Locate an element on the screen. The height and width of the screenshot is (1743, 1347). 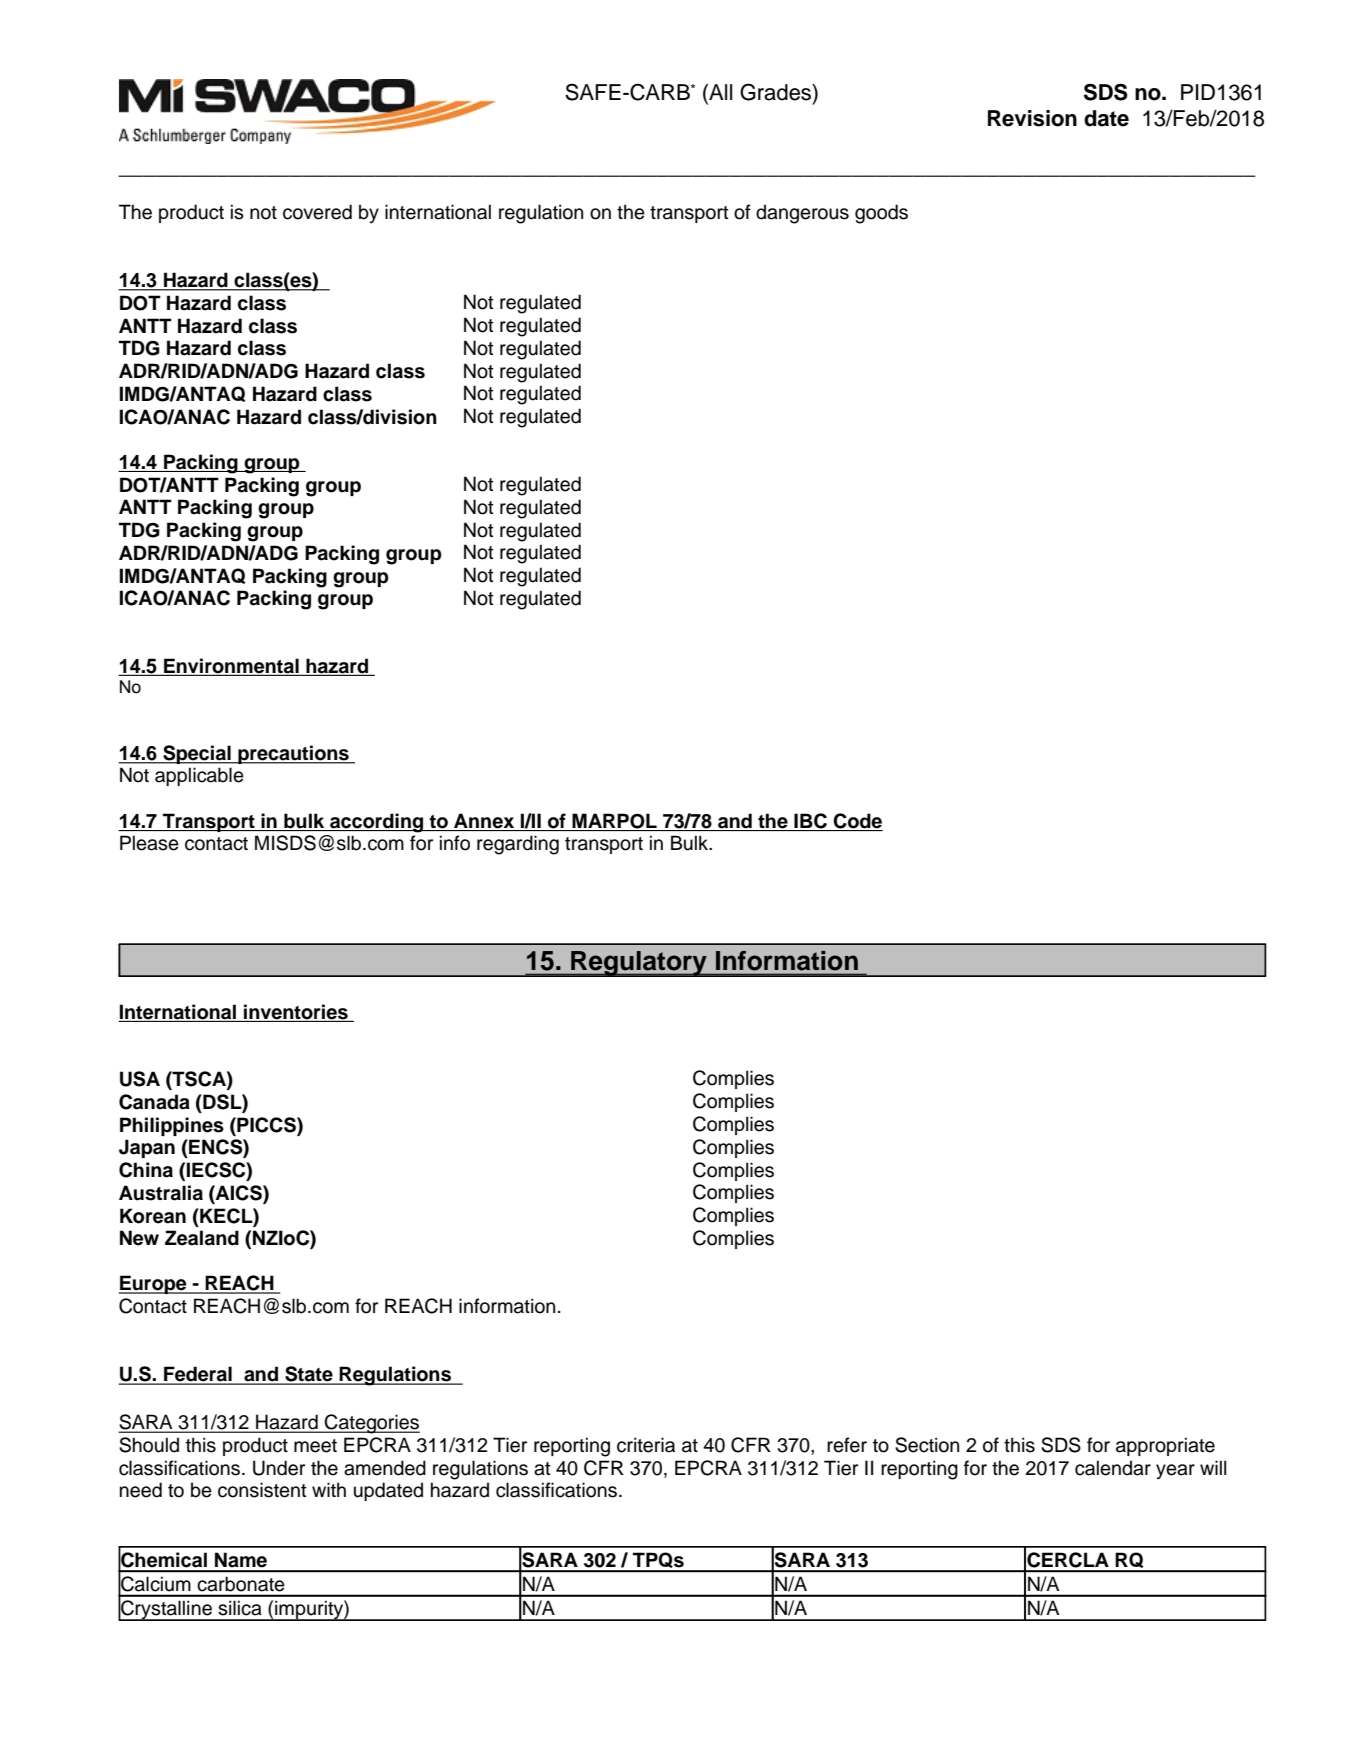
dangerous is located at coordinates (802, 214).
